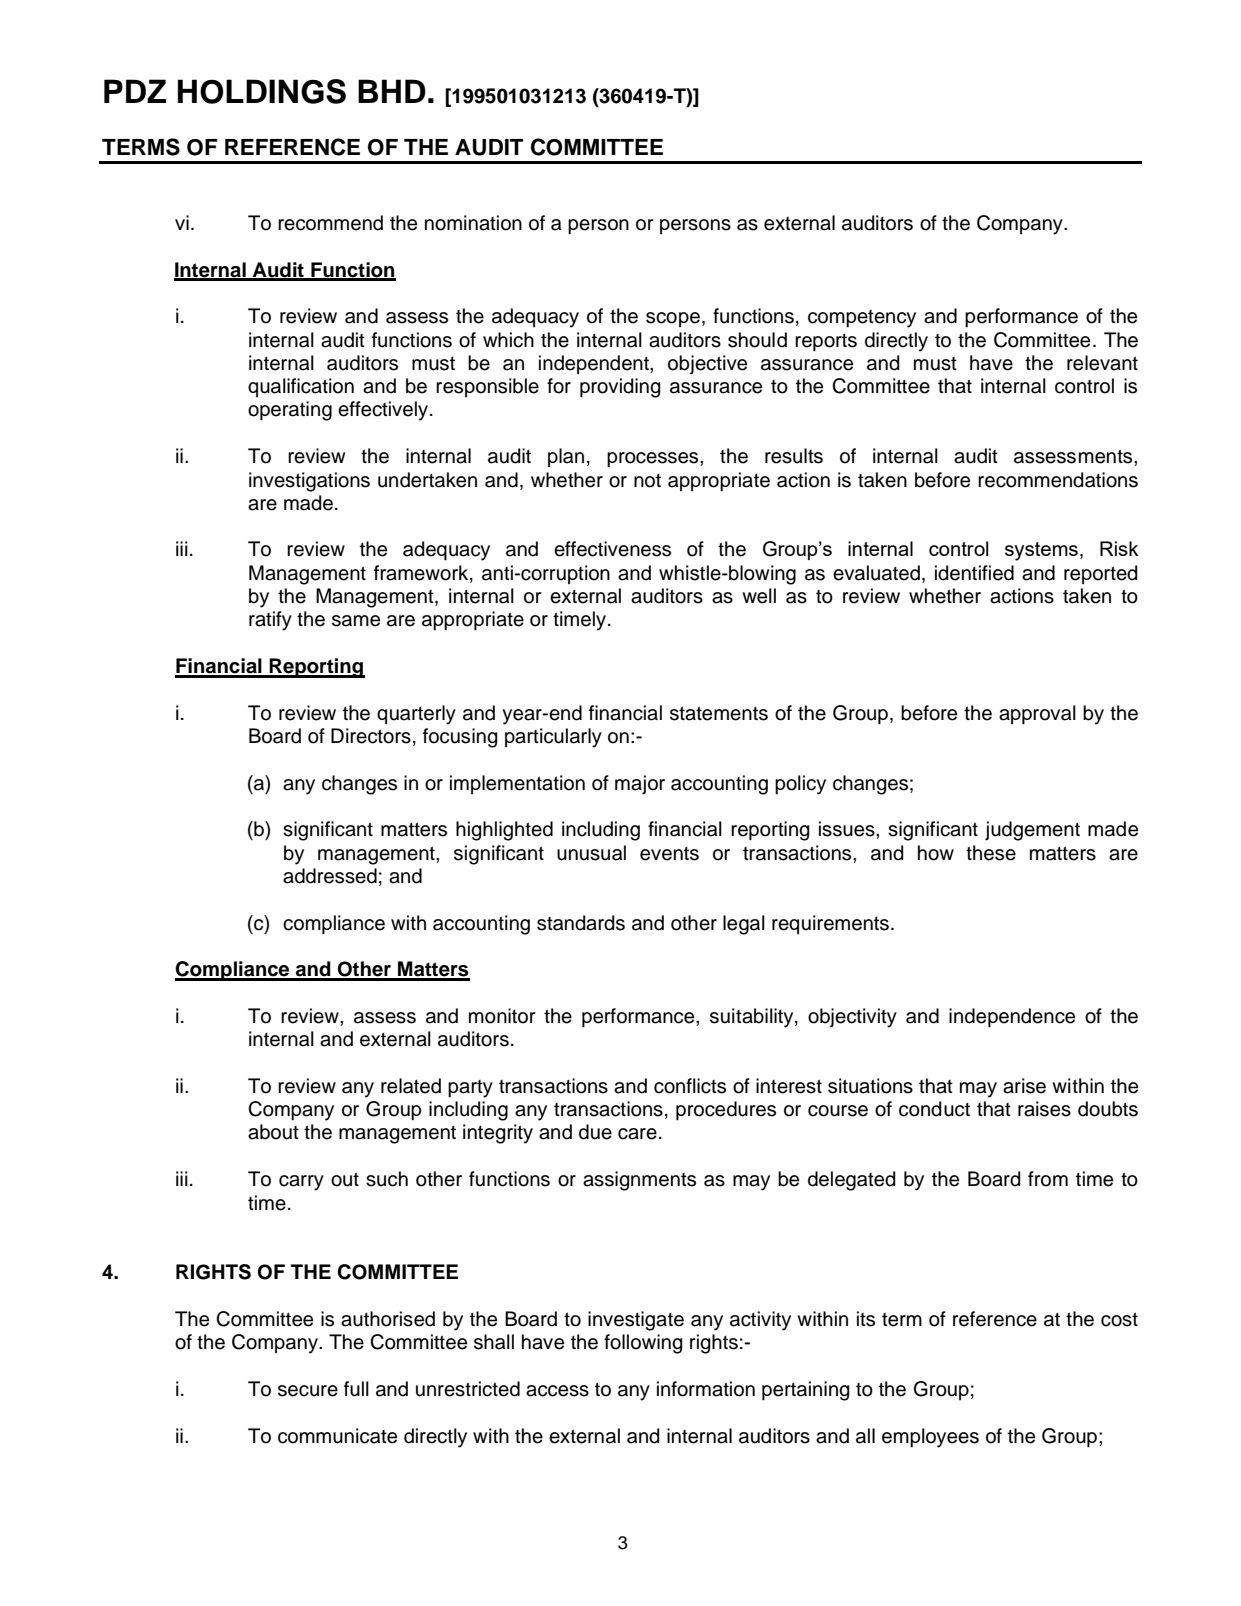  I want to click on employees, so click(930, 1438).
